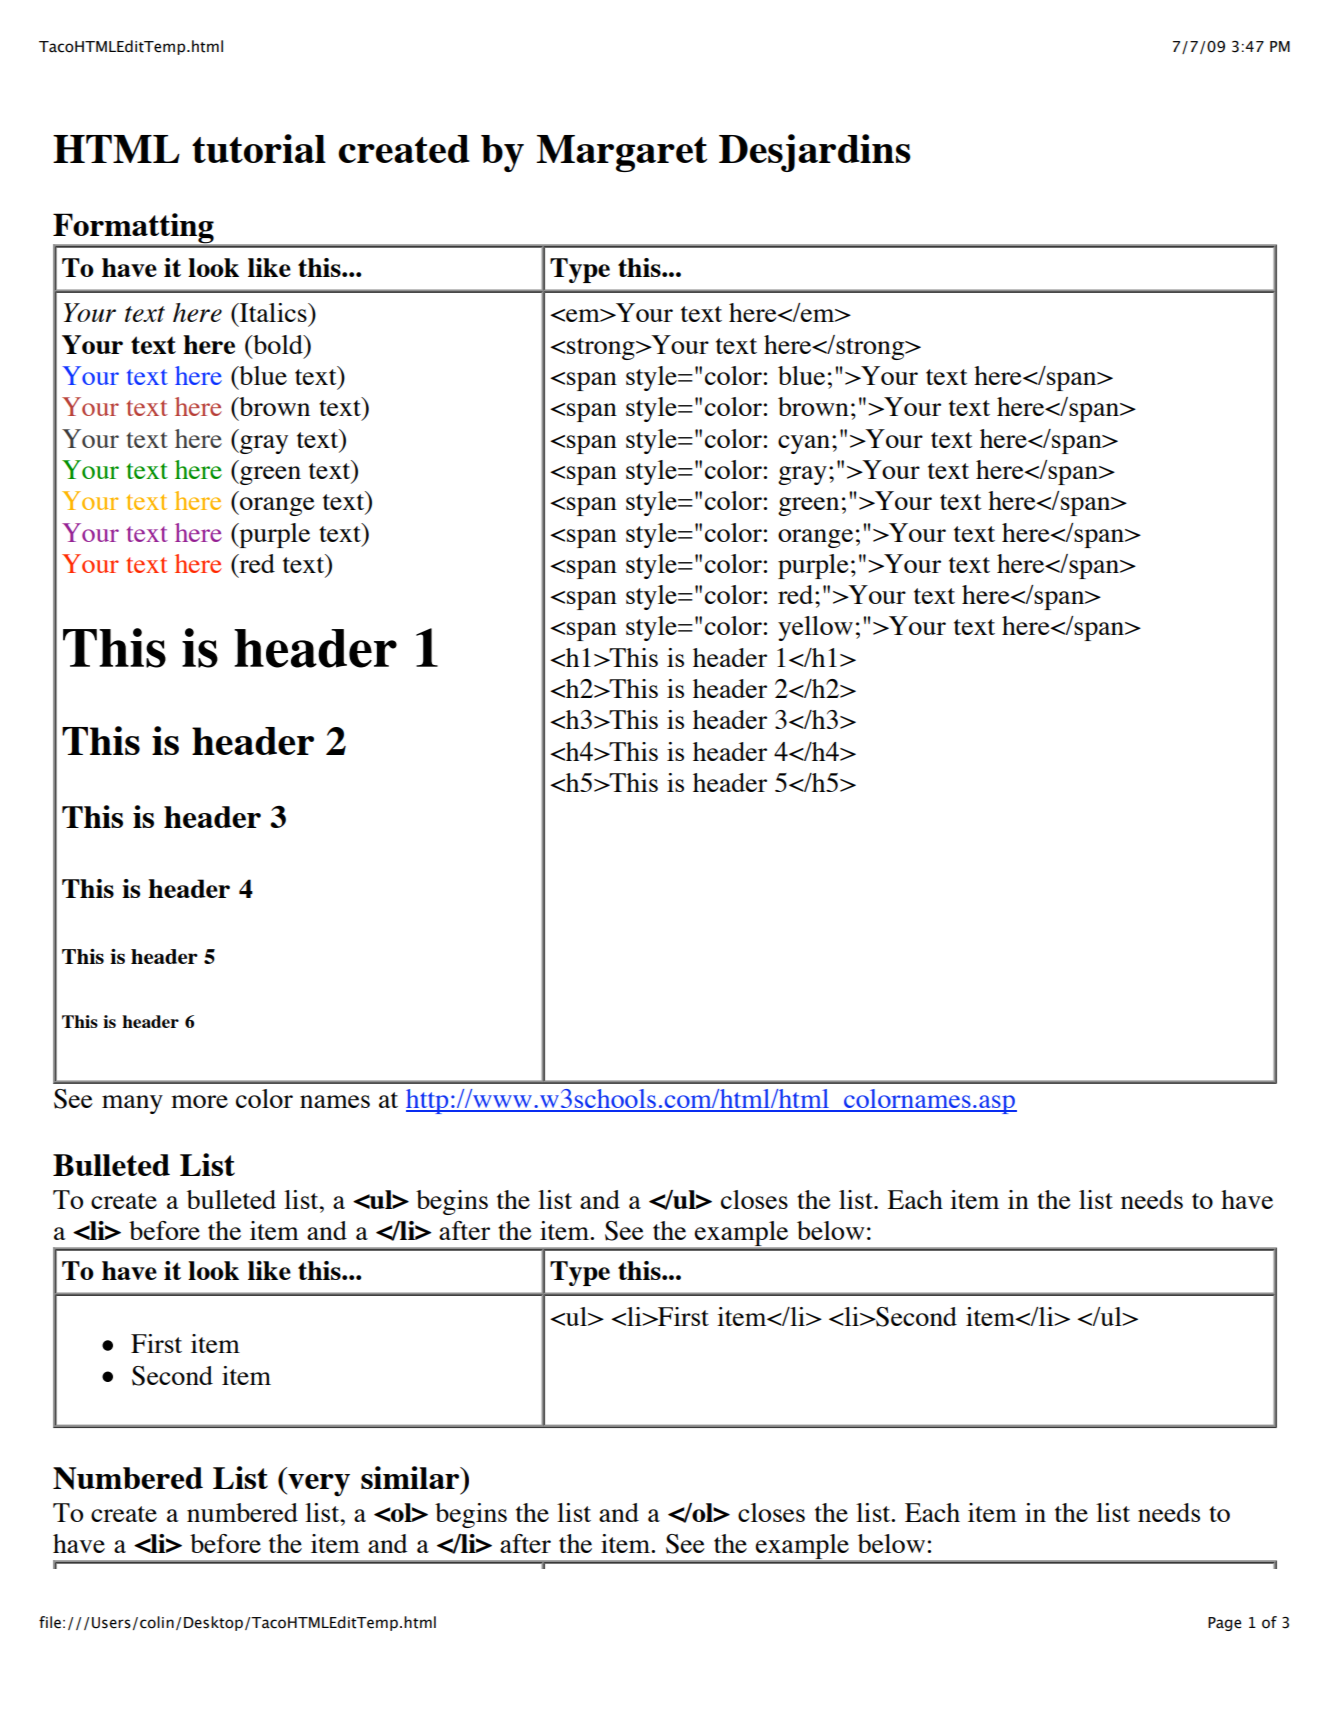 This screenshot has height=1721, width=1330. I want to click on many, so click(132, 1104).
